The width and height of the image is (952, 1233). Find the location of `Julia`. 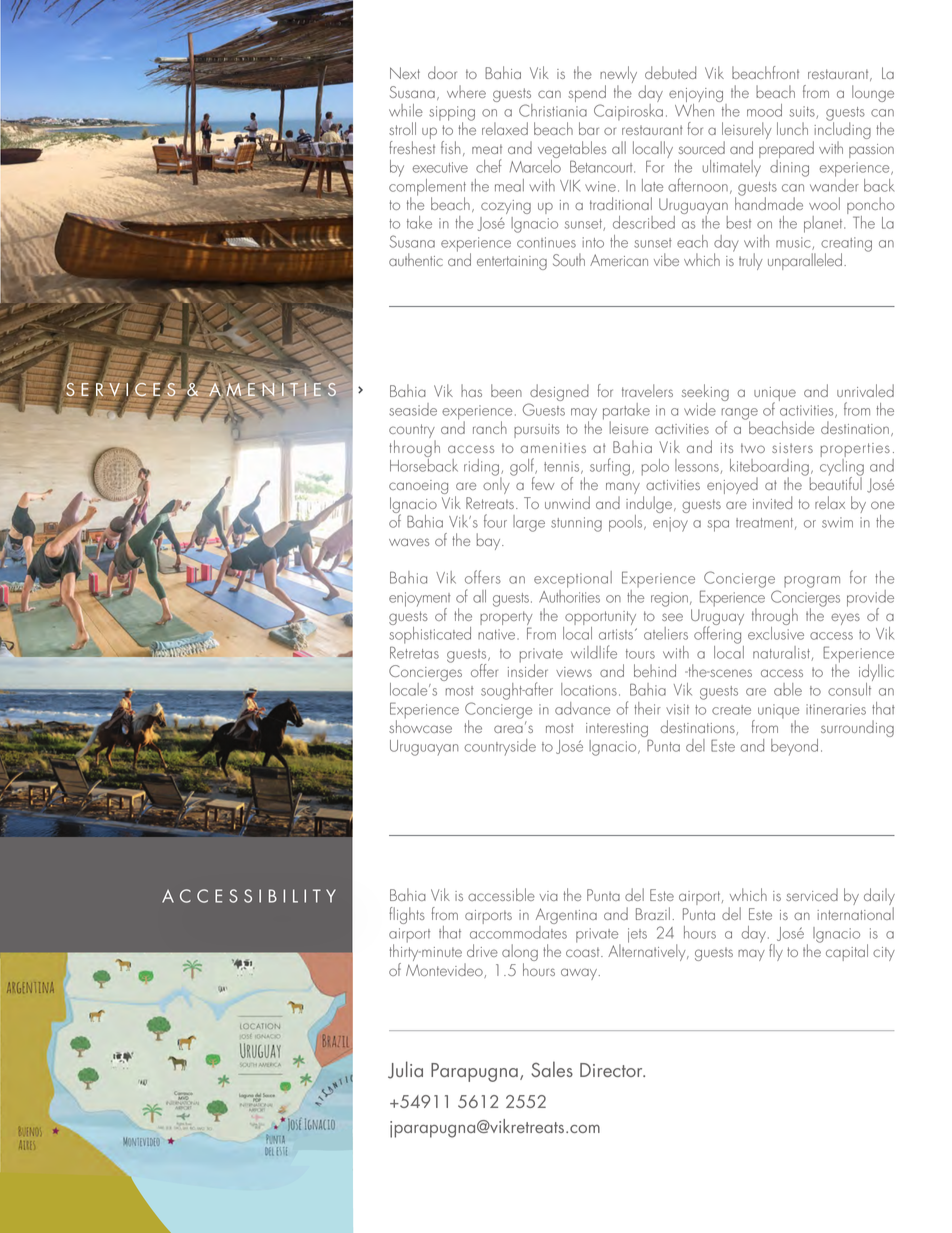

Julia is located at coordinates (405, 1070).
